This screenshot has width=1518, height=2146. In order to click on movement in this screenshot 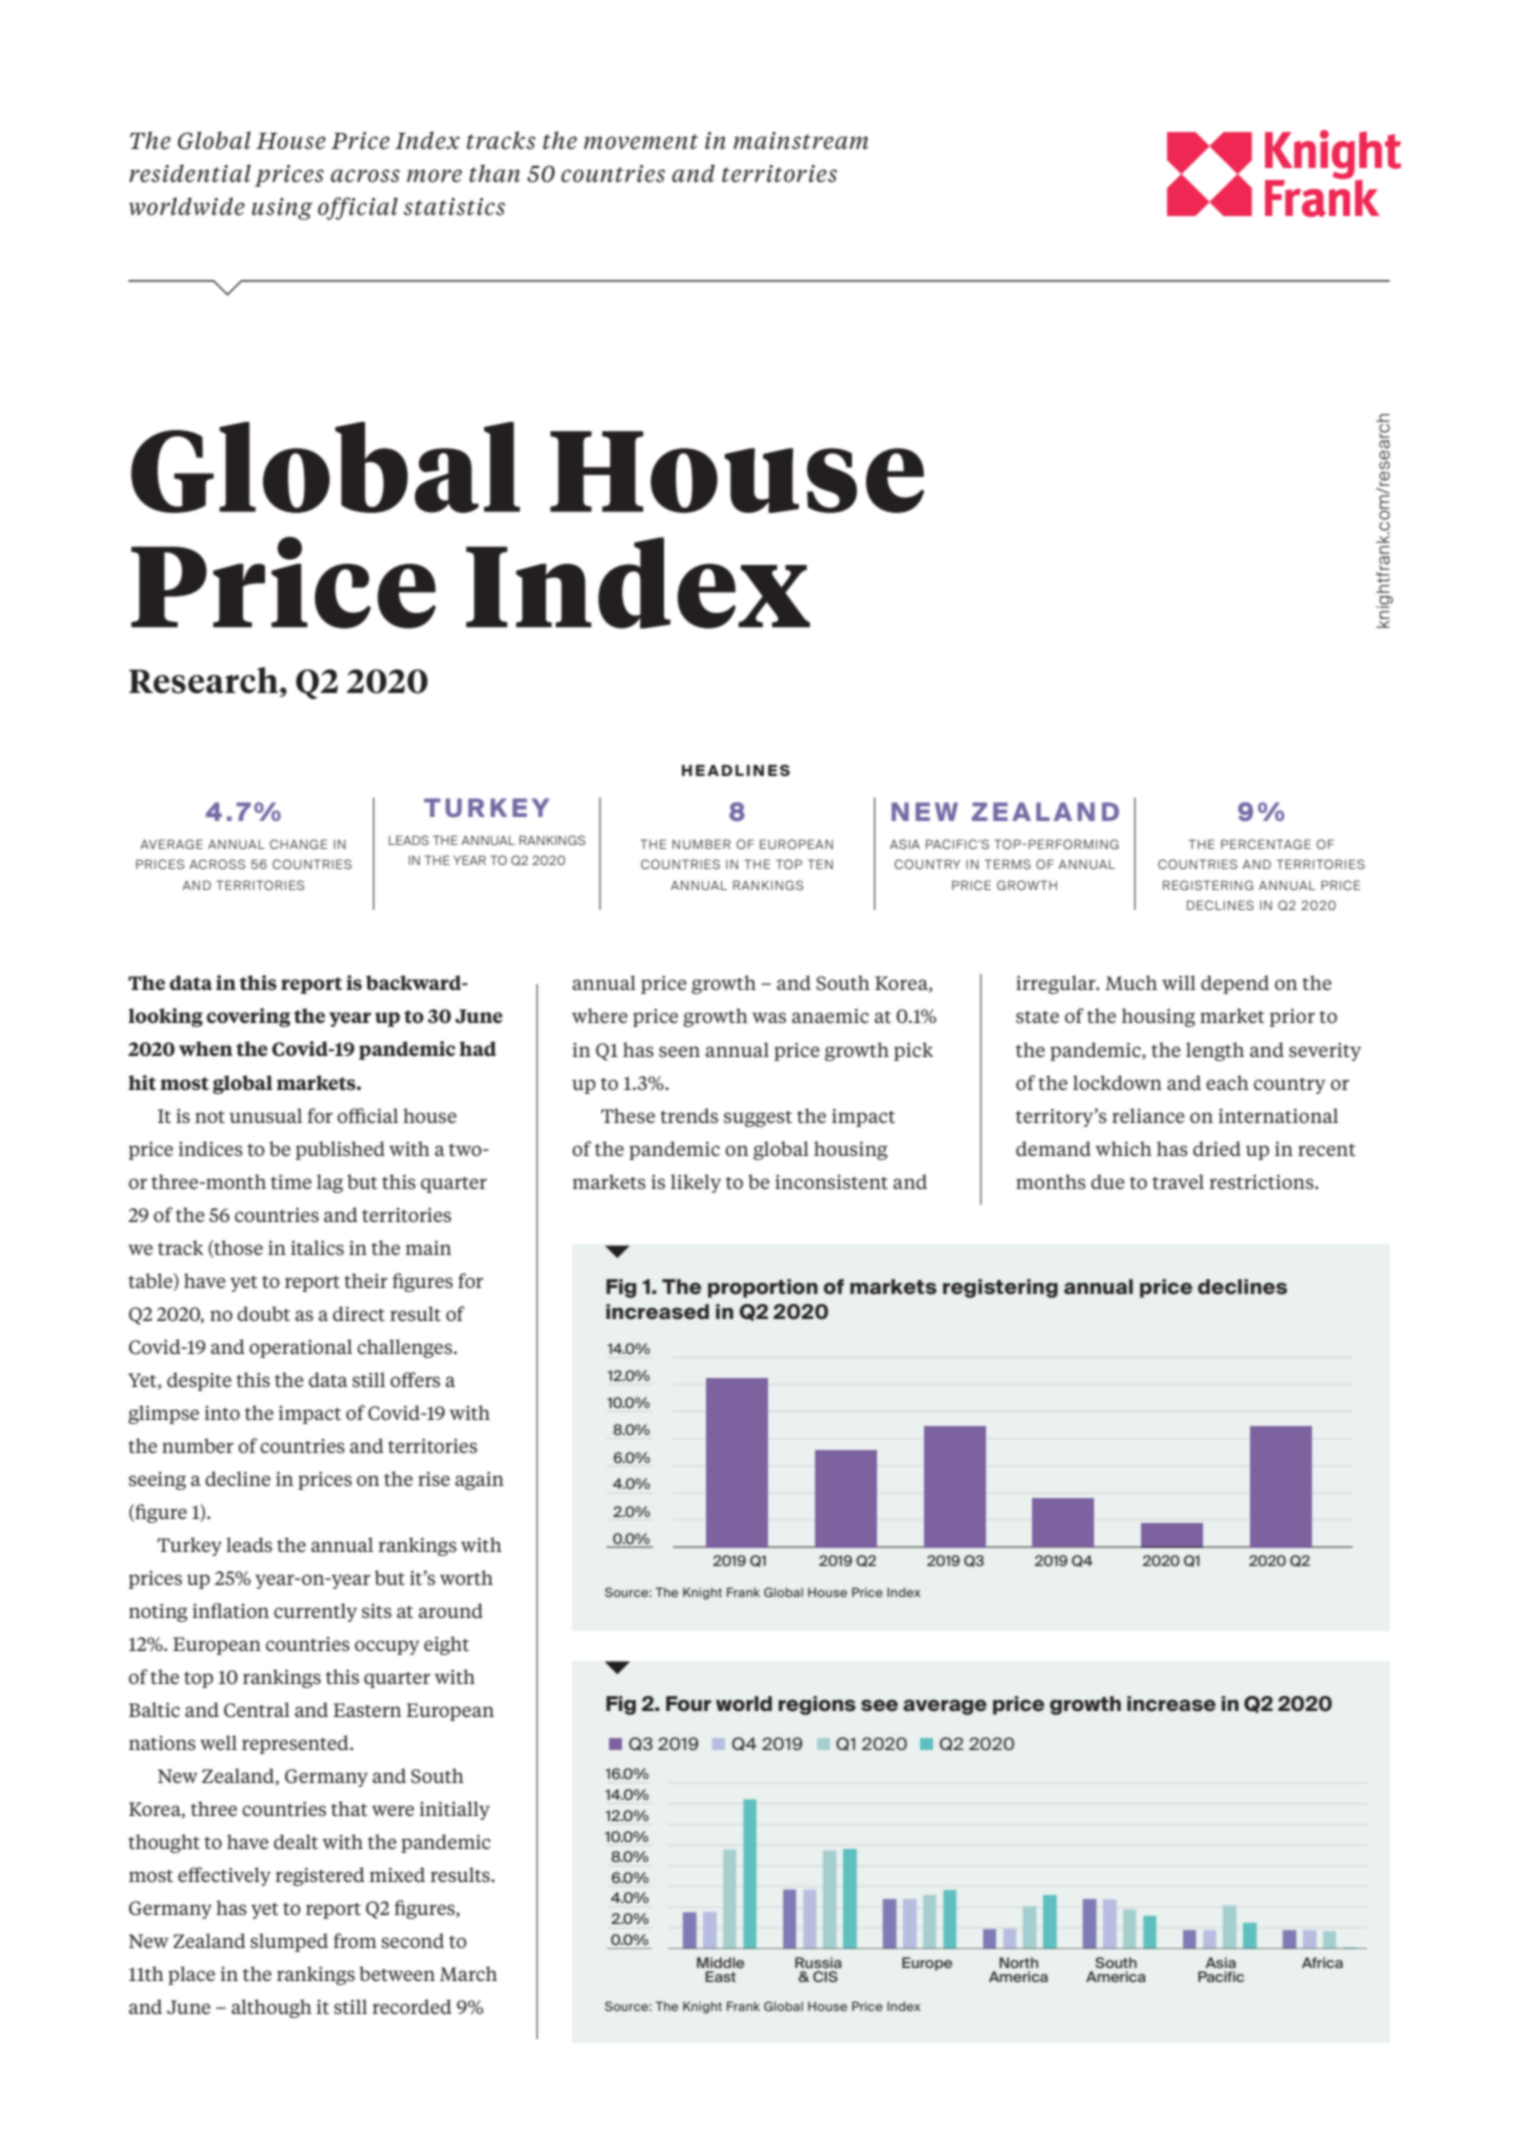, I will do `click(641, 142)`.
